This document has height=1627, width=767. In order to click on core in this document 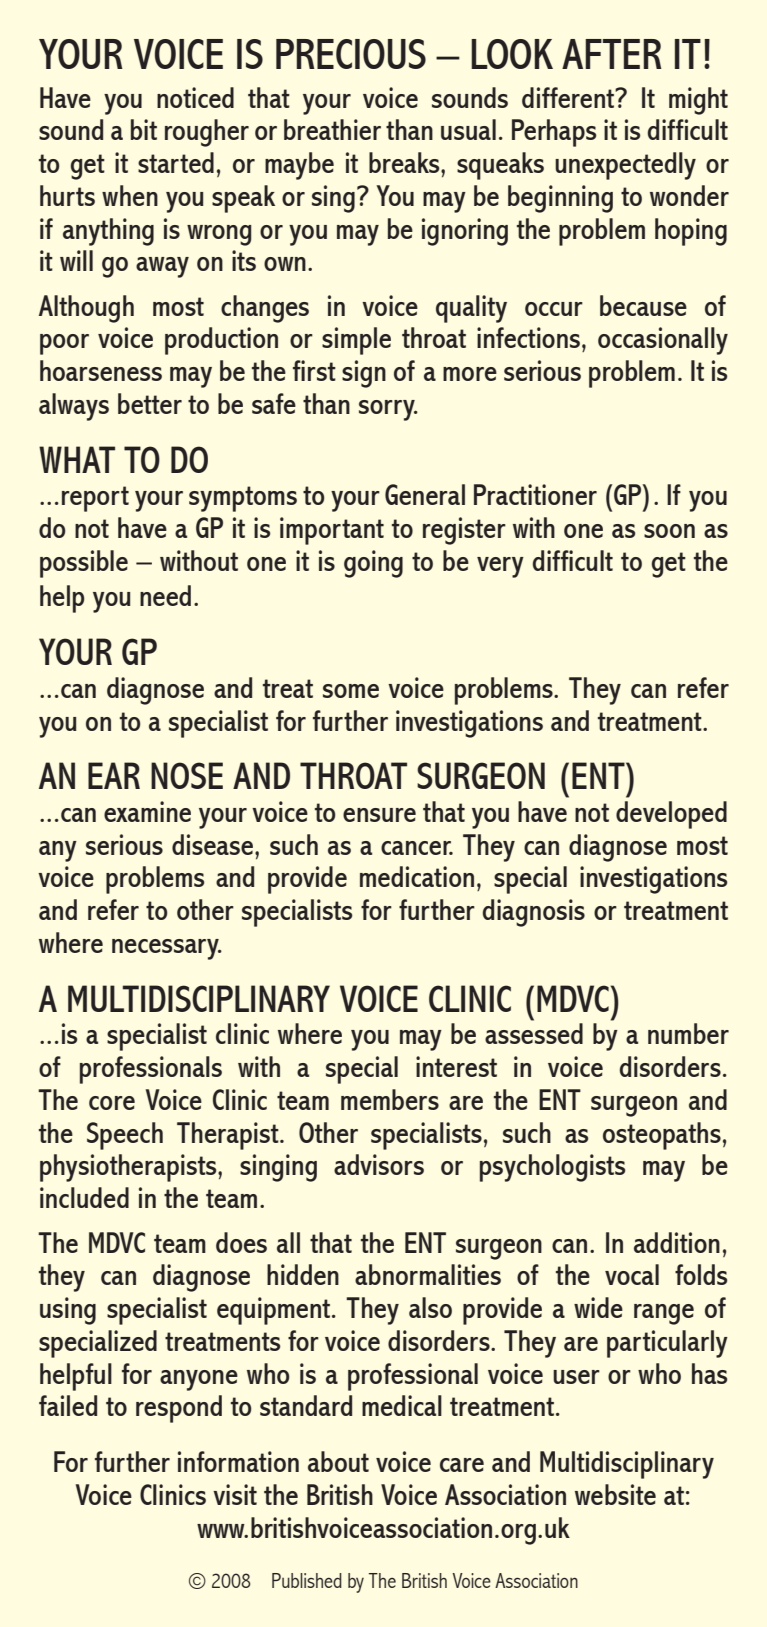, I will do `click(112, 1103)`.
